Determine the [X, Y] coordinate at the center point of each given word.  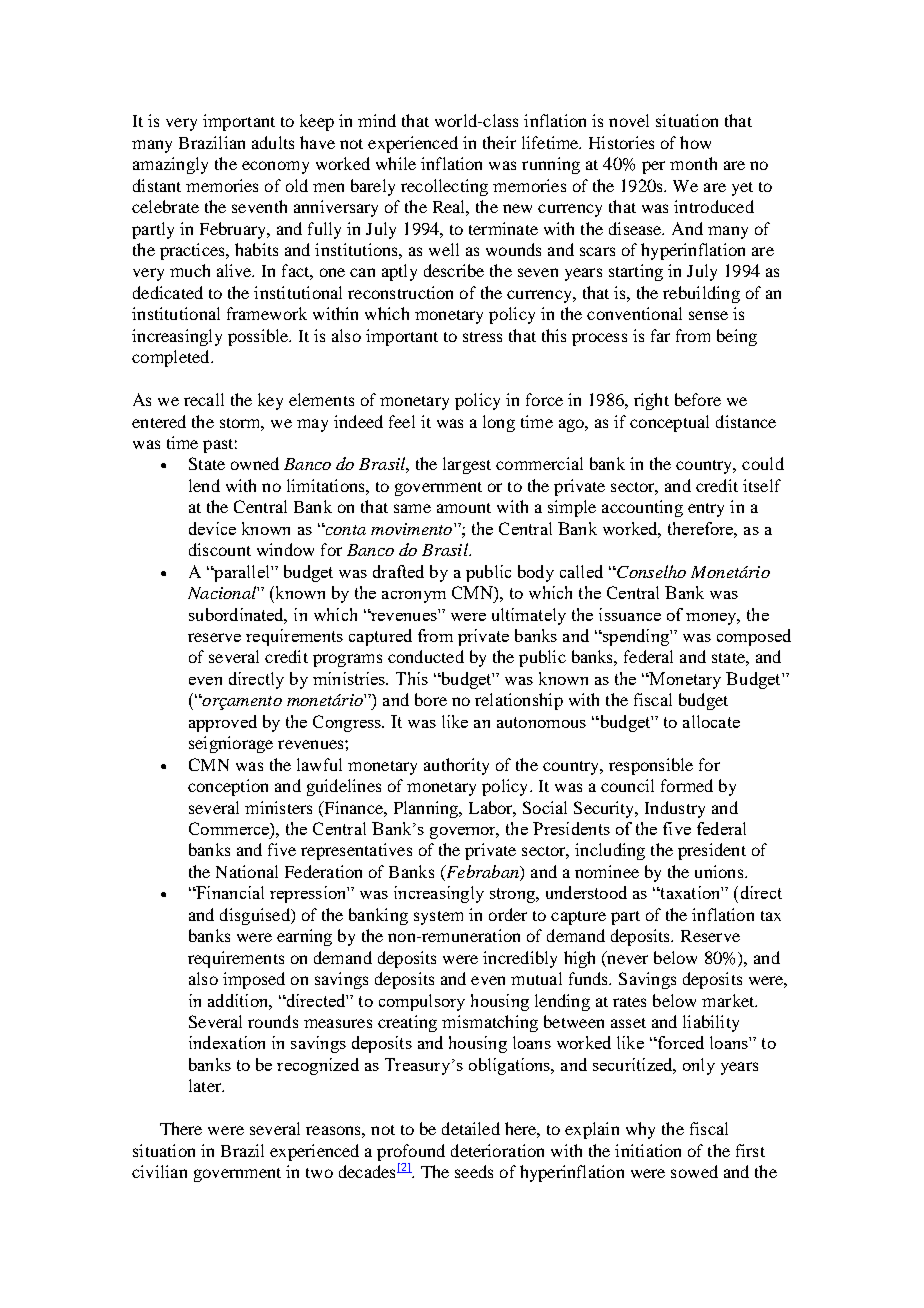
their [499, 142]
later [206, 1085]
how [695, 142]
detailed [471, 1128]
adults [273, 142]
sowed [694, 1171]
